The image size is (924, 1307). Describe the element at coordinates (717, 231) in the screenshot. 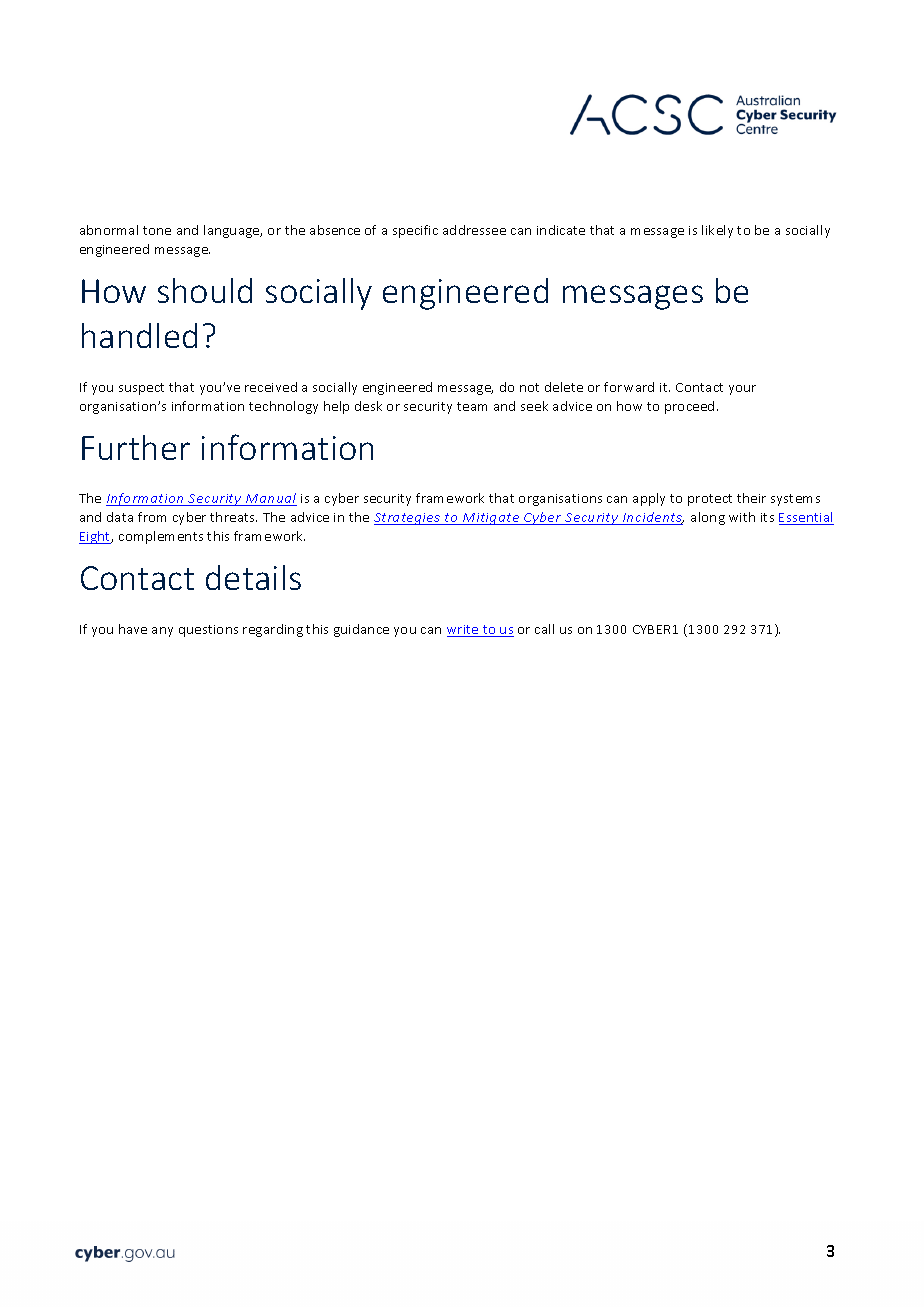

I see `likely` at that location.
